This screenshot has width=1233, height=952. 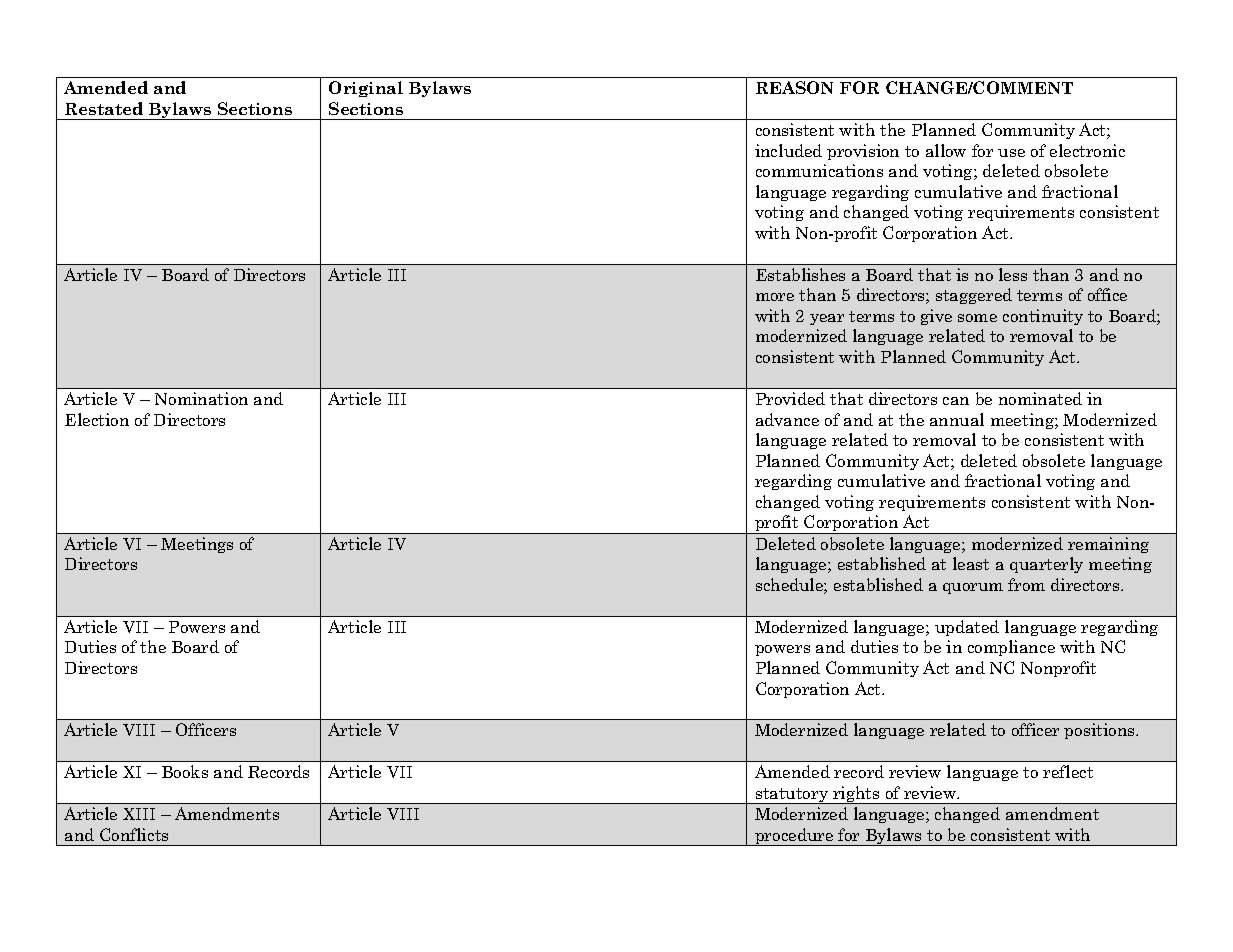 I want to click on Restated, so click(x=104, y=108).
